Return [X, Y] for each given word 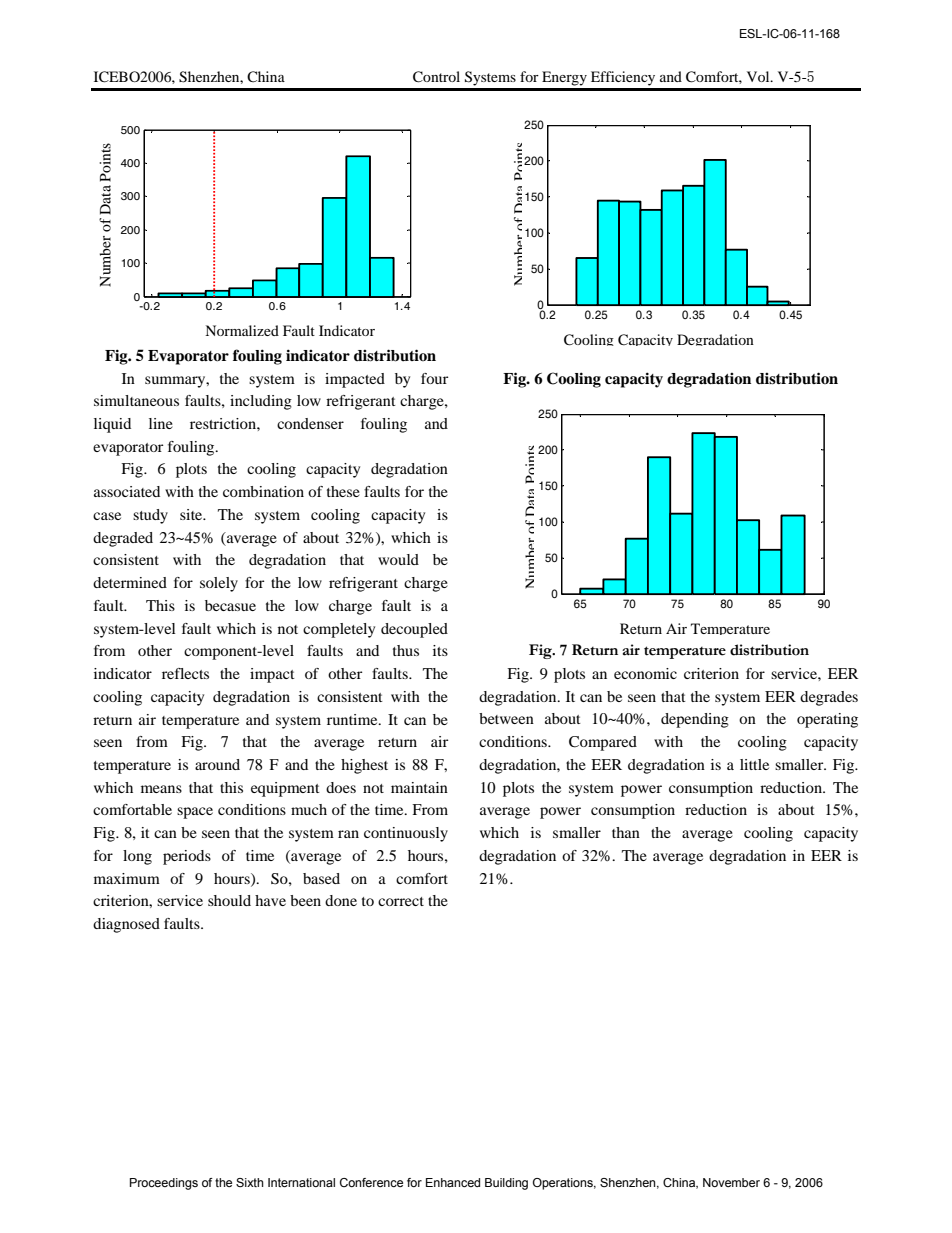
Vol [759, 76]
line [161, 423]
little [754, 764]
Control [436, 77]
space [195, 813]
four [434, 378]
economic [645, 673]
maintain [419, 787]
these [343, 491]
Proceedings [164, 1184]
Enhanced [453, 1182]
